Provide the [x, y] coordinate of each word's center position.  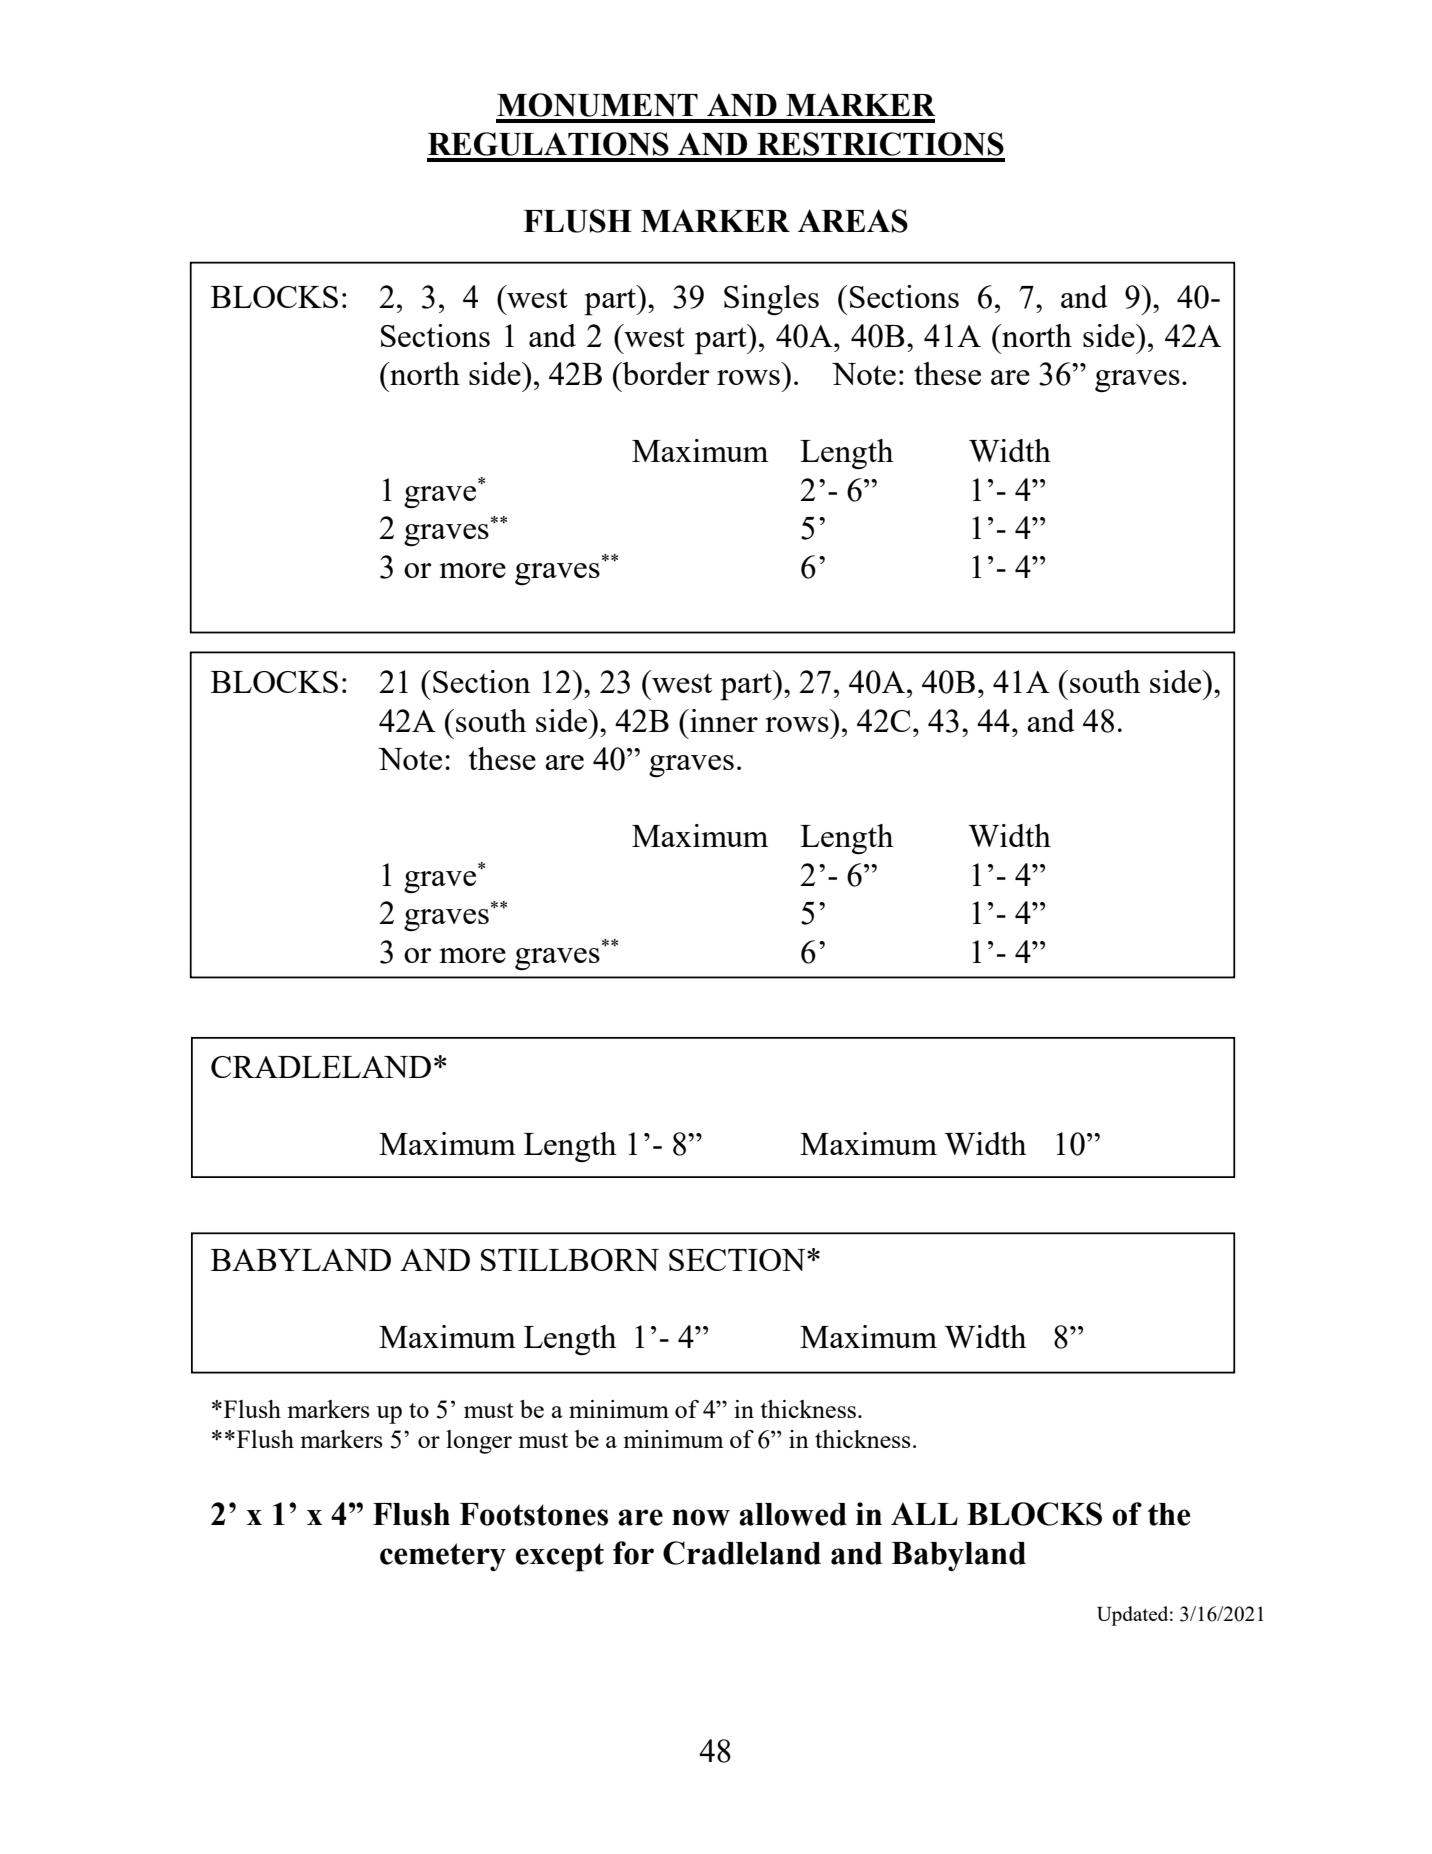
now [701, 1517]
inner [723, 720]
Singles [771, 300]
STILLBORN [570, 1260]
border [664, 373]
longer [479, 1442]
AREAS [853, 221]
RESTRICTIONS [880, 144]
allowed [793, 1514]
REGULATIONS [548, 144]
